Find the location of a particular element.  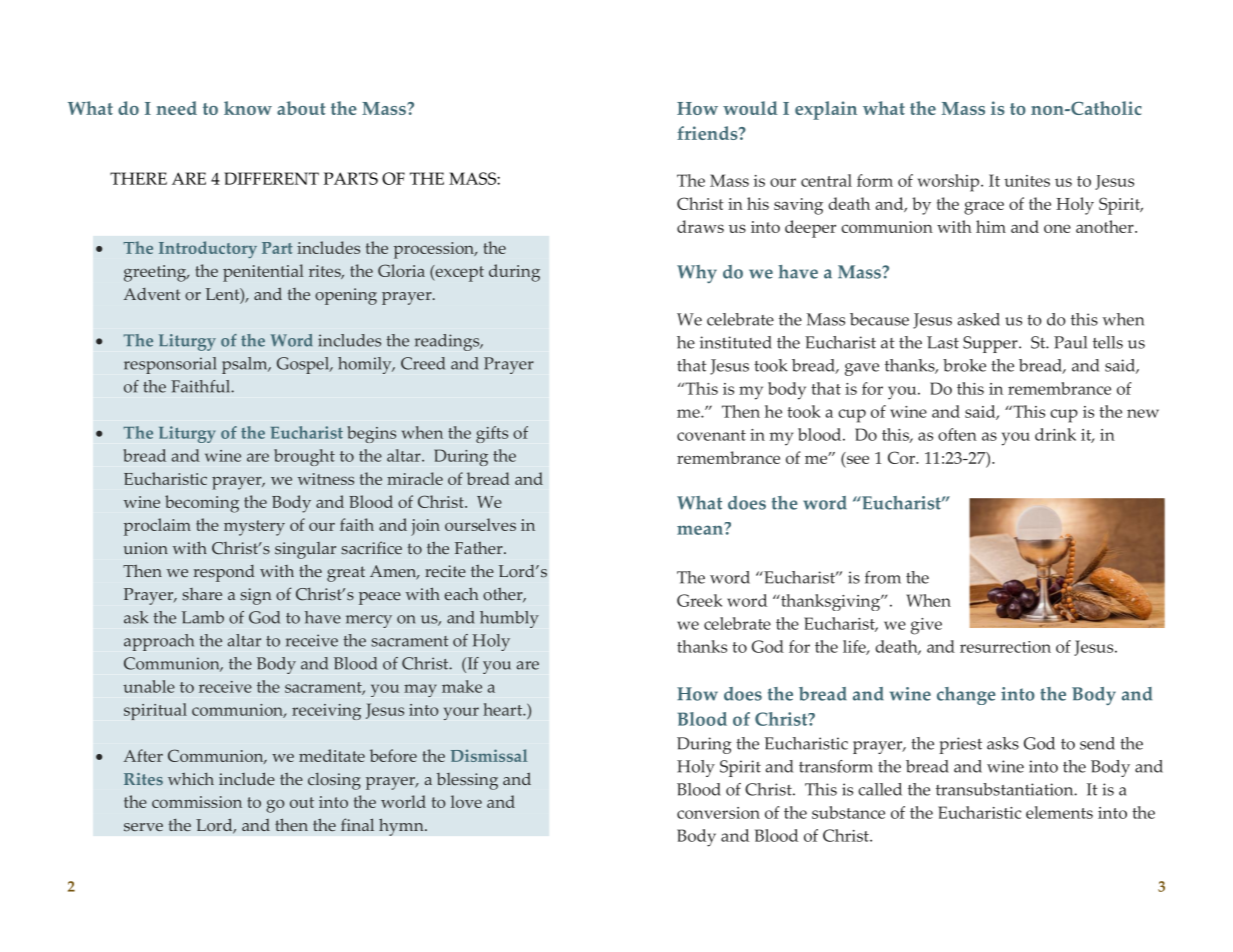

unites is located at coordinates (1027, 181).
